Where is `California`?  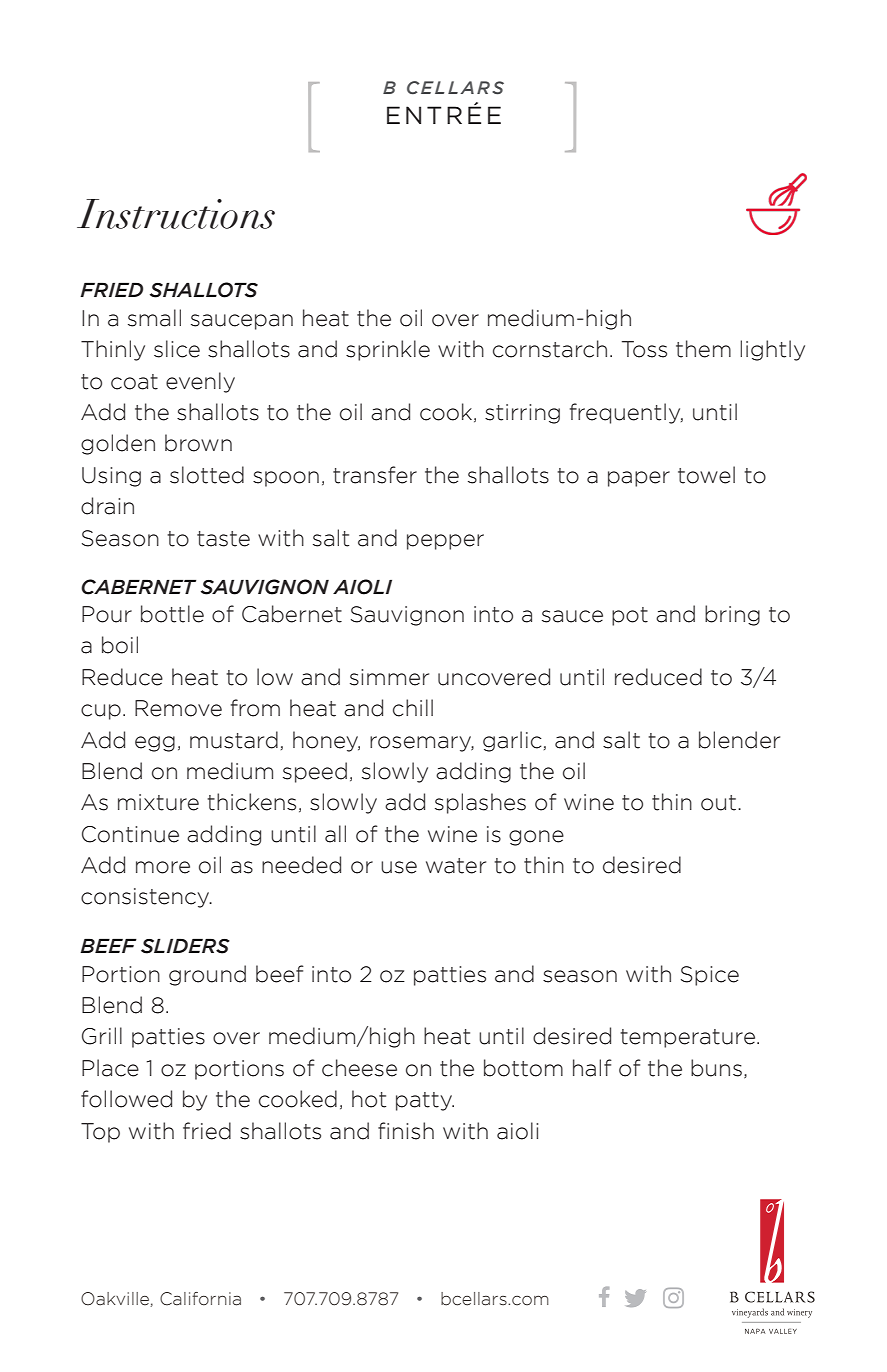 California is located at coordinates (200, 1299).
